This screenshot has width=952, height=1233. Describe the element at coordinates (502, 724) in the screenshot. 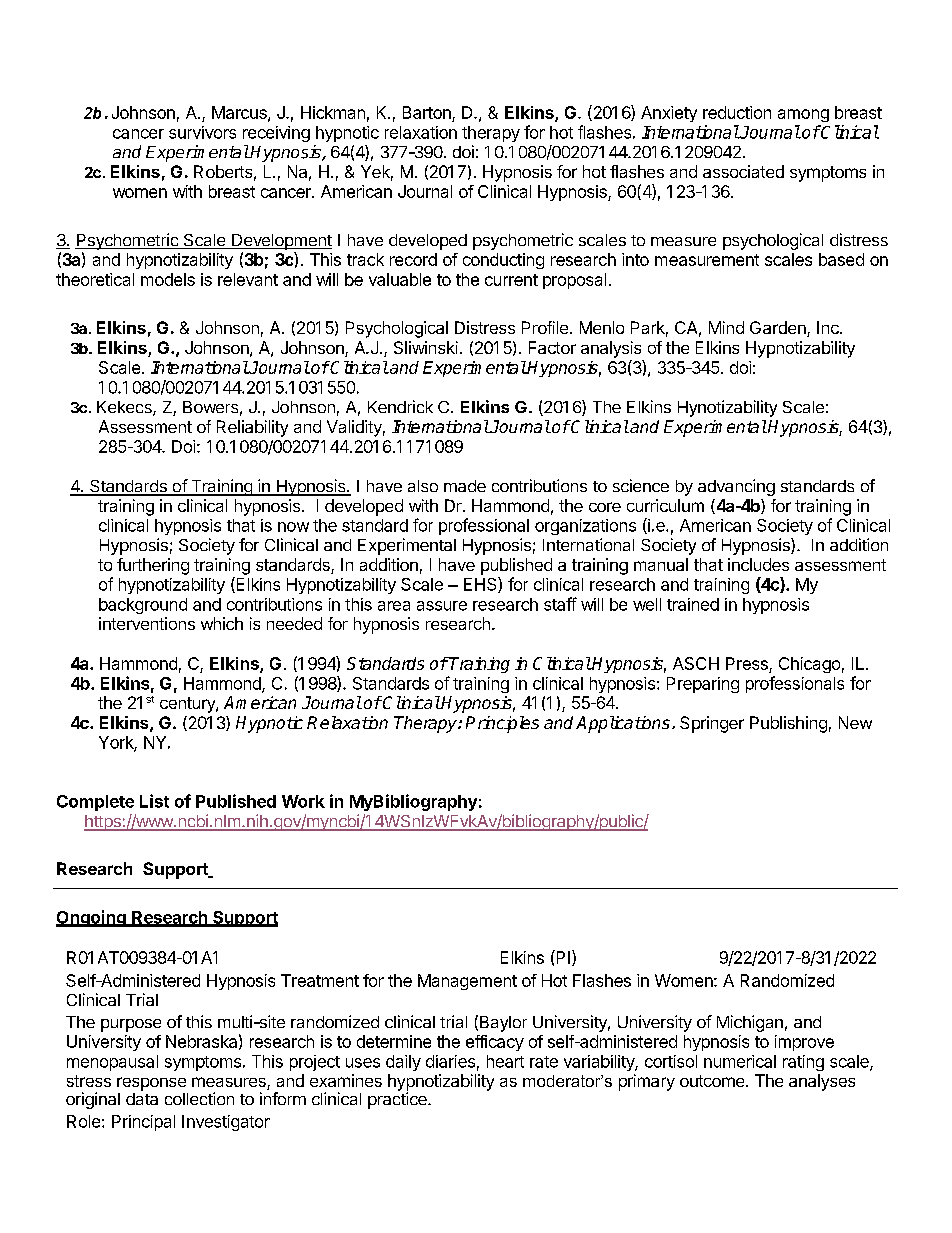

I see `Principles` at that location.
